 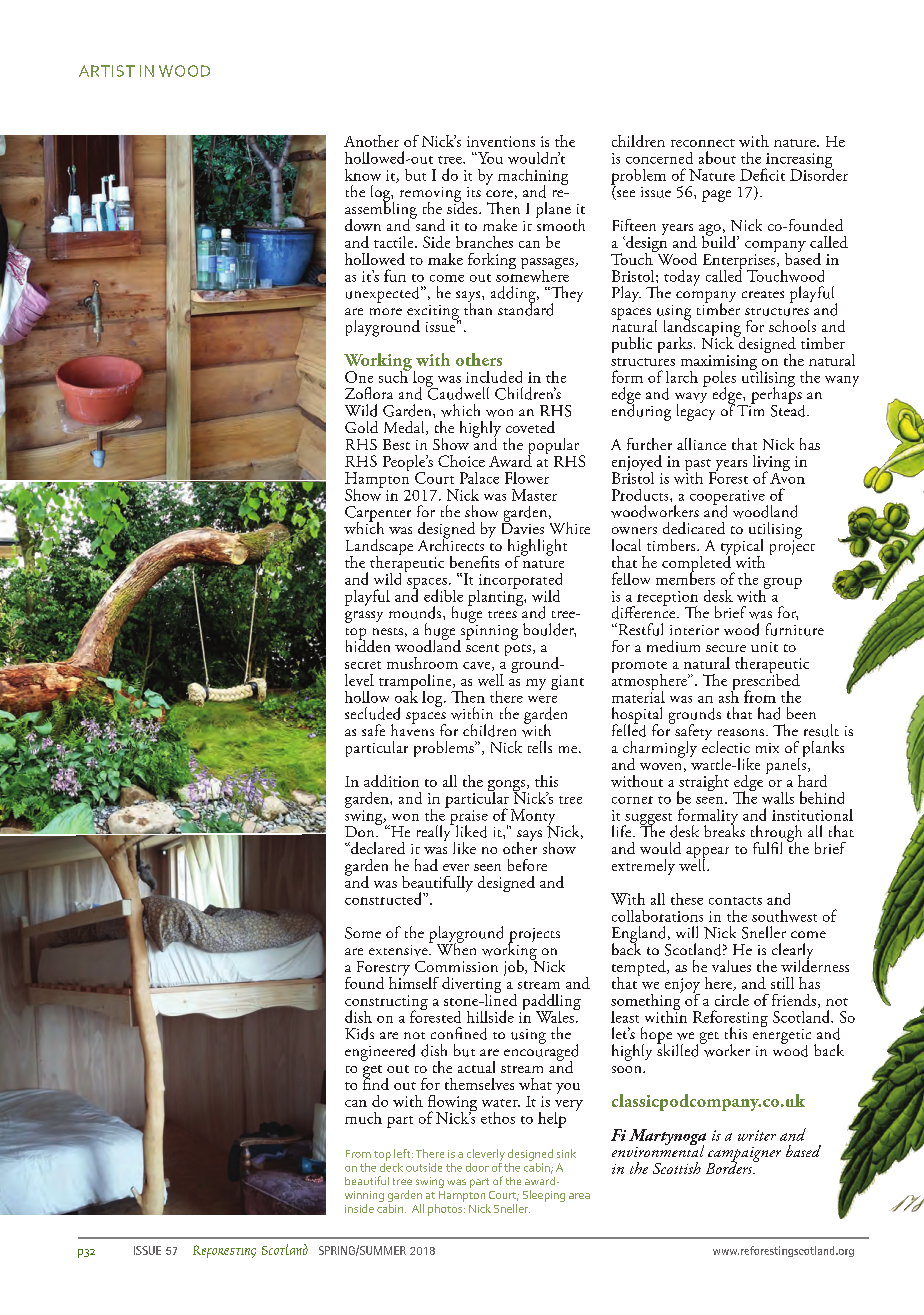 What do you see at coordinates (363, 1118) in the page?
I see `much` at bounding box center [363, 1118].
